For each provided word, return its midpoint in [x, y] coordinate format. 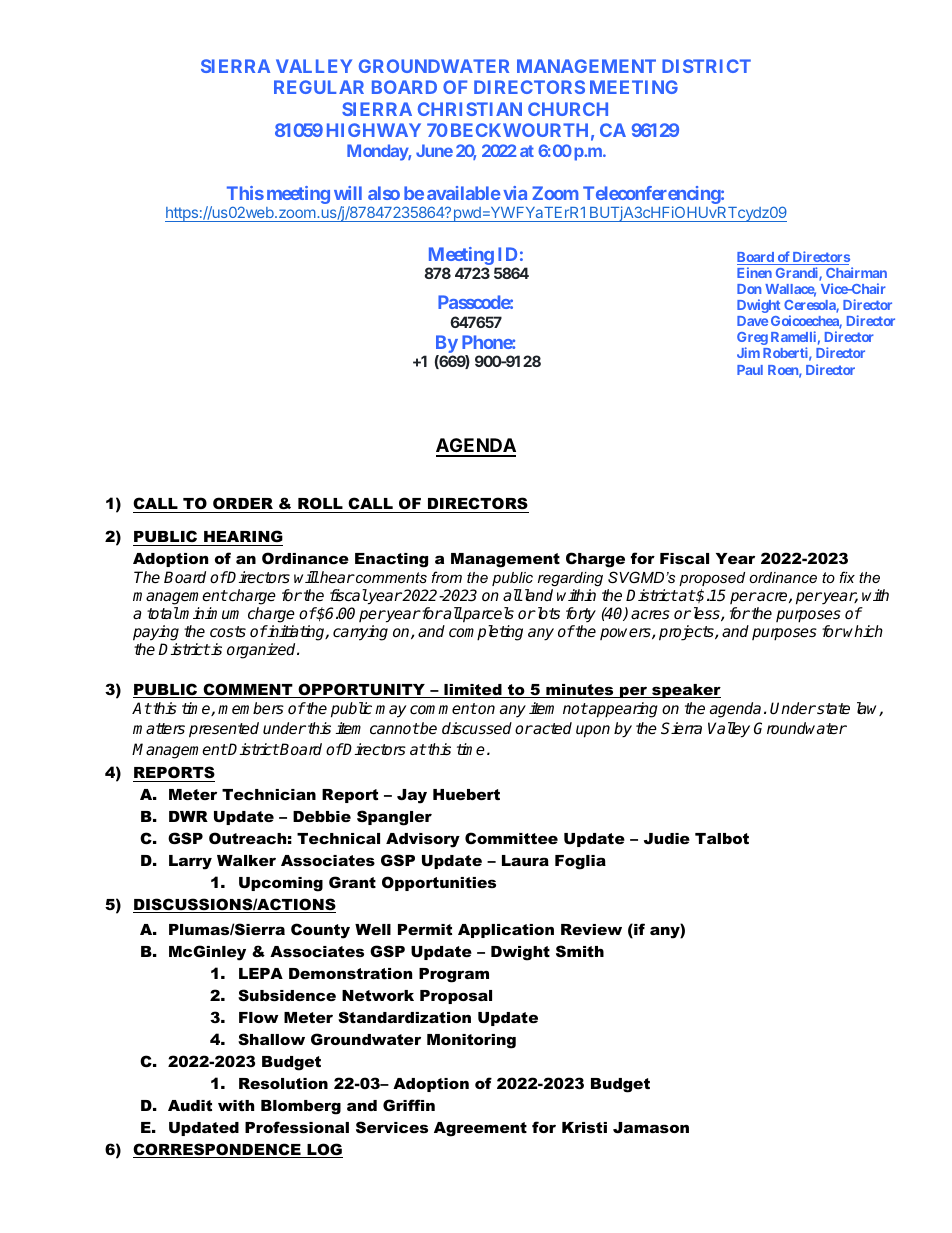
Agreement [480, 1129]
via [515, 193]
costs [228, 632]
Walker [246, 860]
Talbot [722, 838]
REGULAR [319, 87]
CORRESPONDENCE [218, 1150]
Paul [750, 370]
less [706, 614]
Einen [754, 272]
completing [486, 633]
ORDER [243, 505]
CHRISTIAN [470, 109]
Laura [525, 860]
